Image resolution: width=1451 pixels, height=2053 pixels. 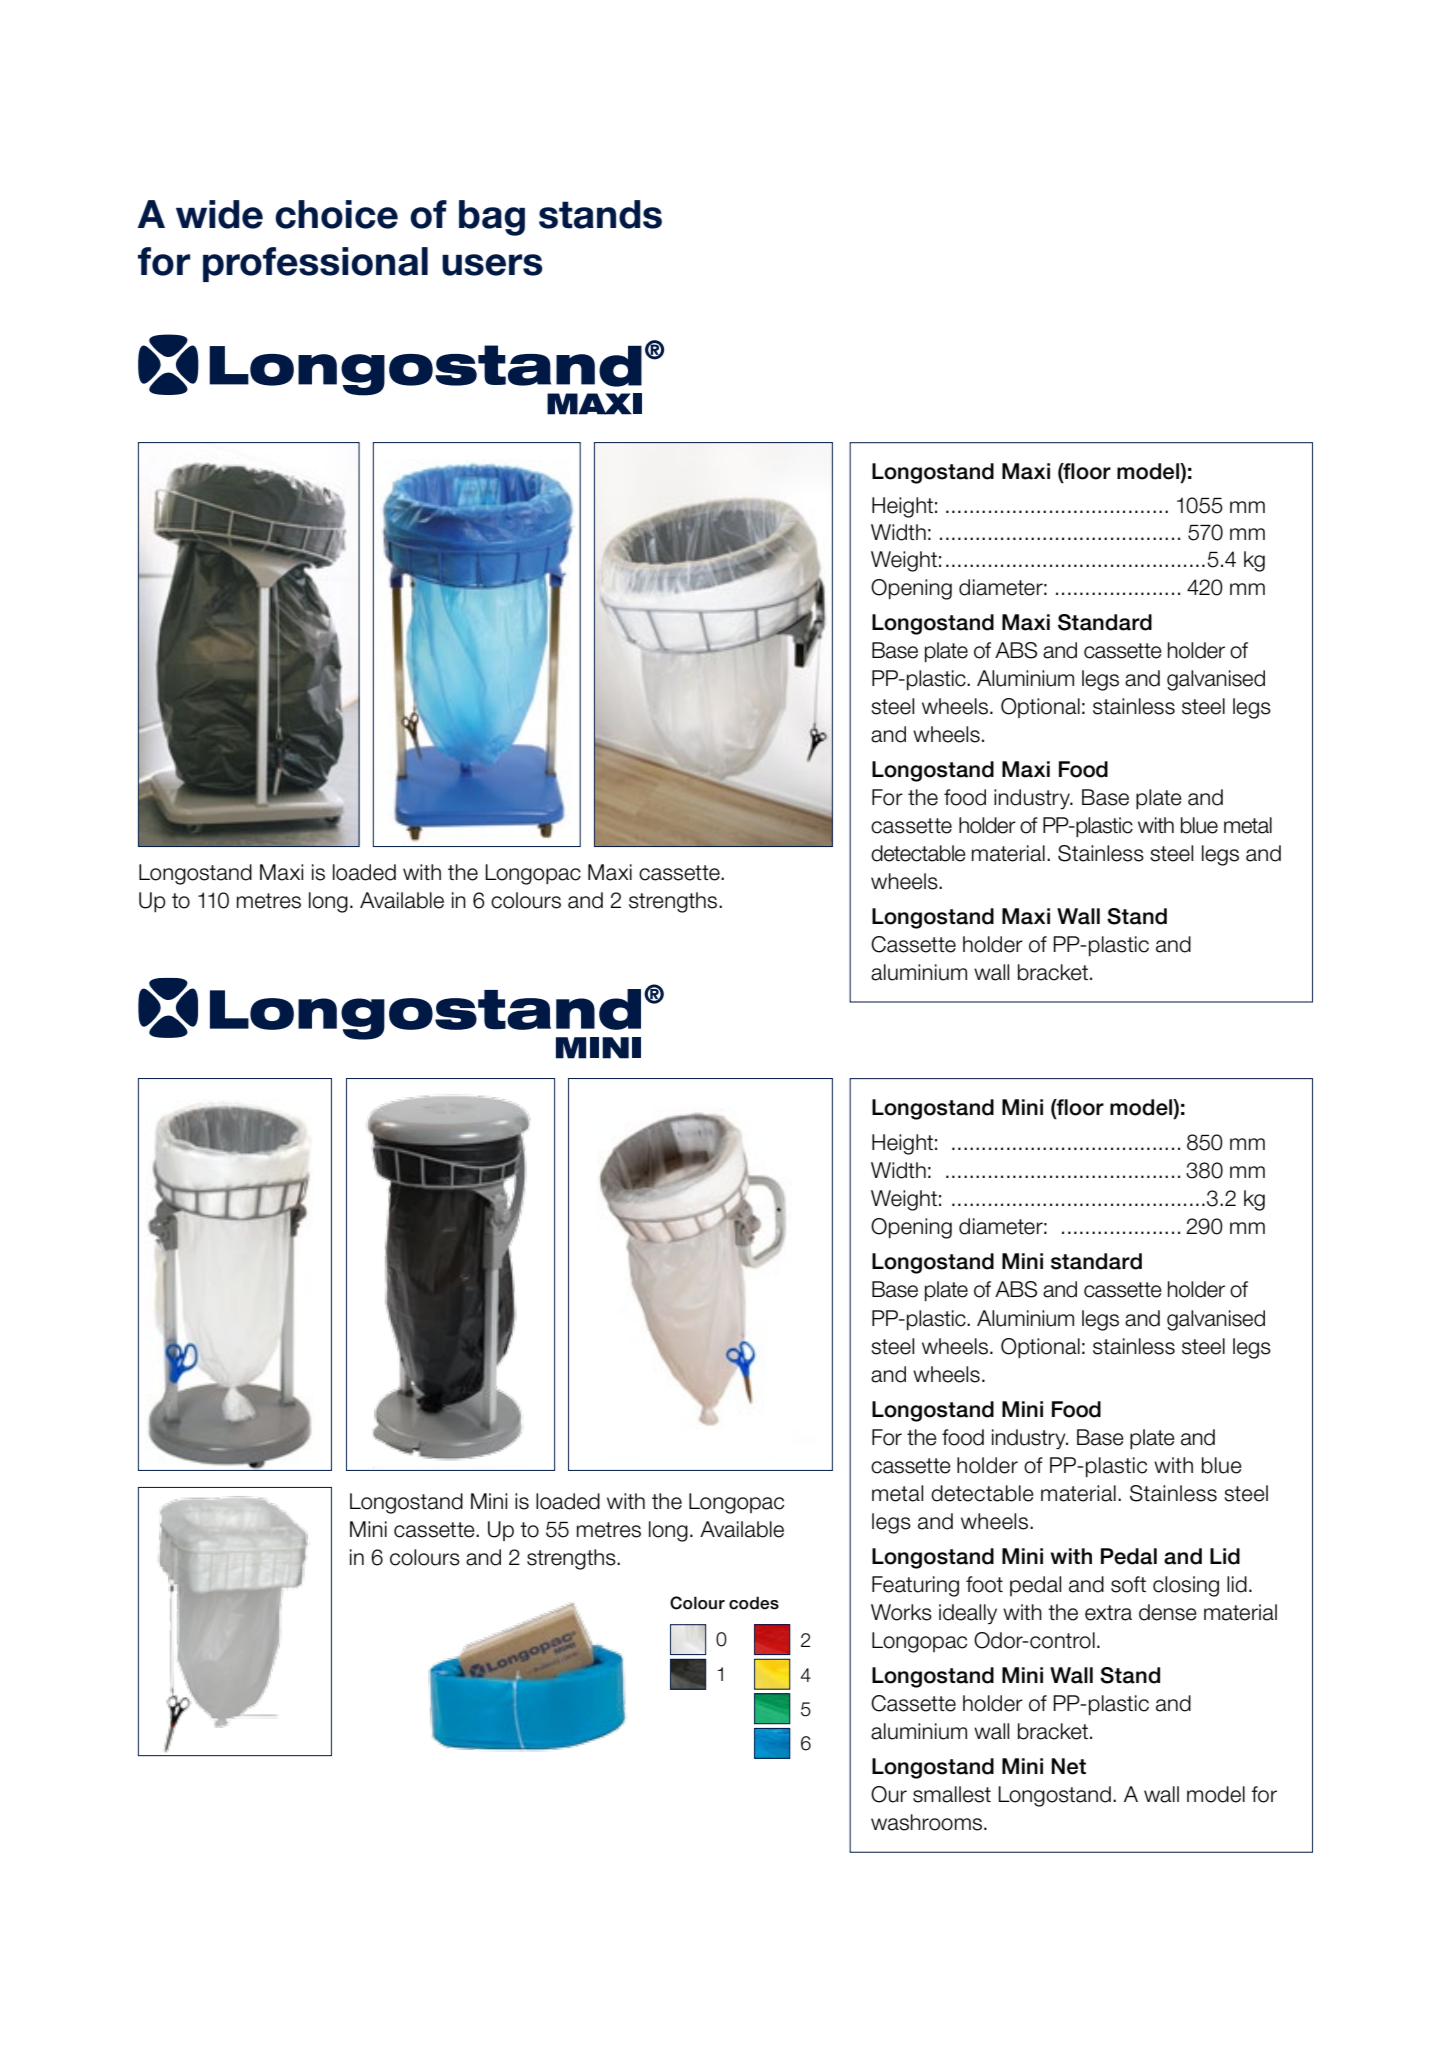 What do you see at coordinates (952, 1794) in the document?
I see `smallest` at bounding box center [952, 1794].
